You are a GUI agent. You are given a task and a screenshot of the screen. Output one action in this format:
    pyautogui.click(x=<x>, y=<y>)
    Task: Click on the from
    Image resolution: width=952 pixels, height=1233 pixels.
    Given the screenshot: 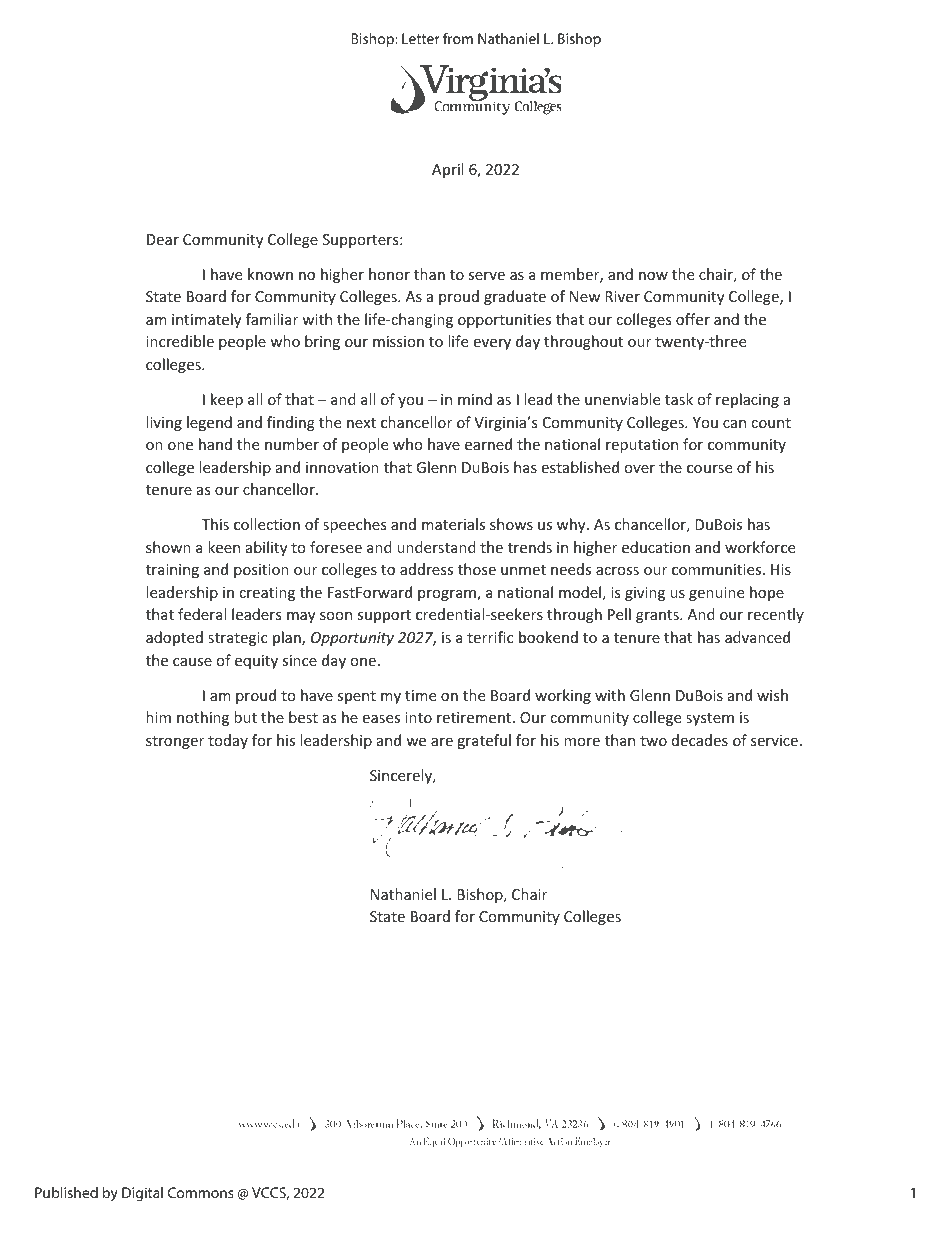 What is the action you would take?
    pyautogui.click(x=458, y=38)
